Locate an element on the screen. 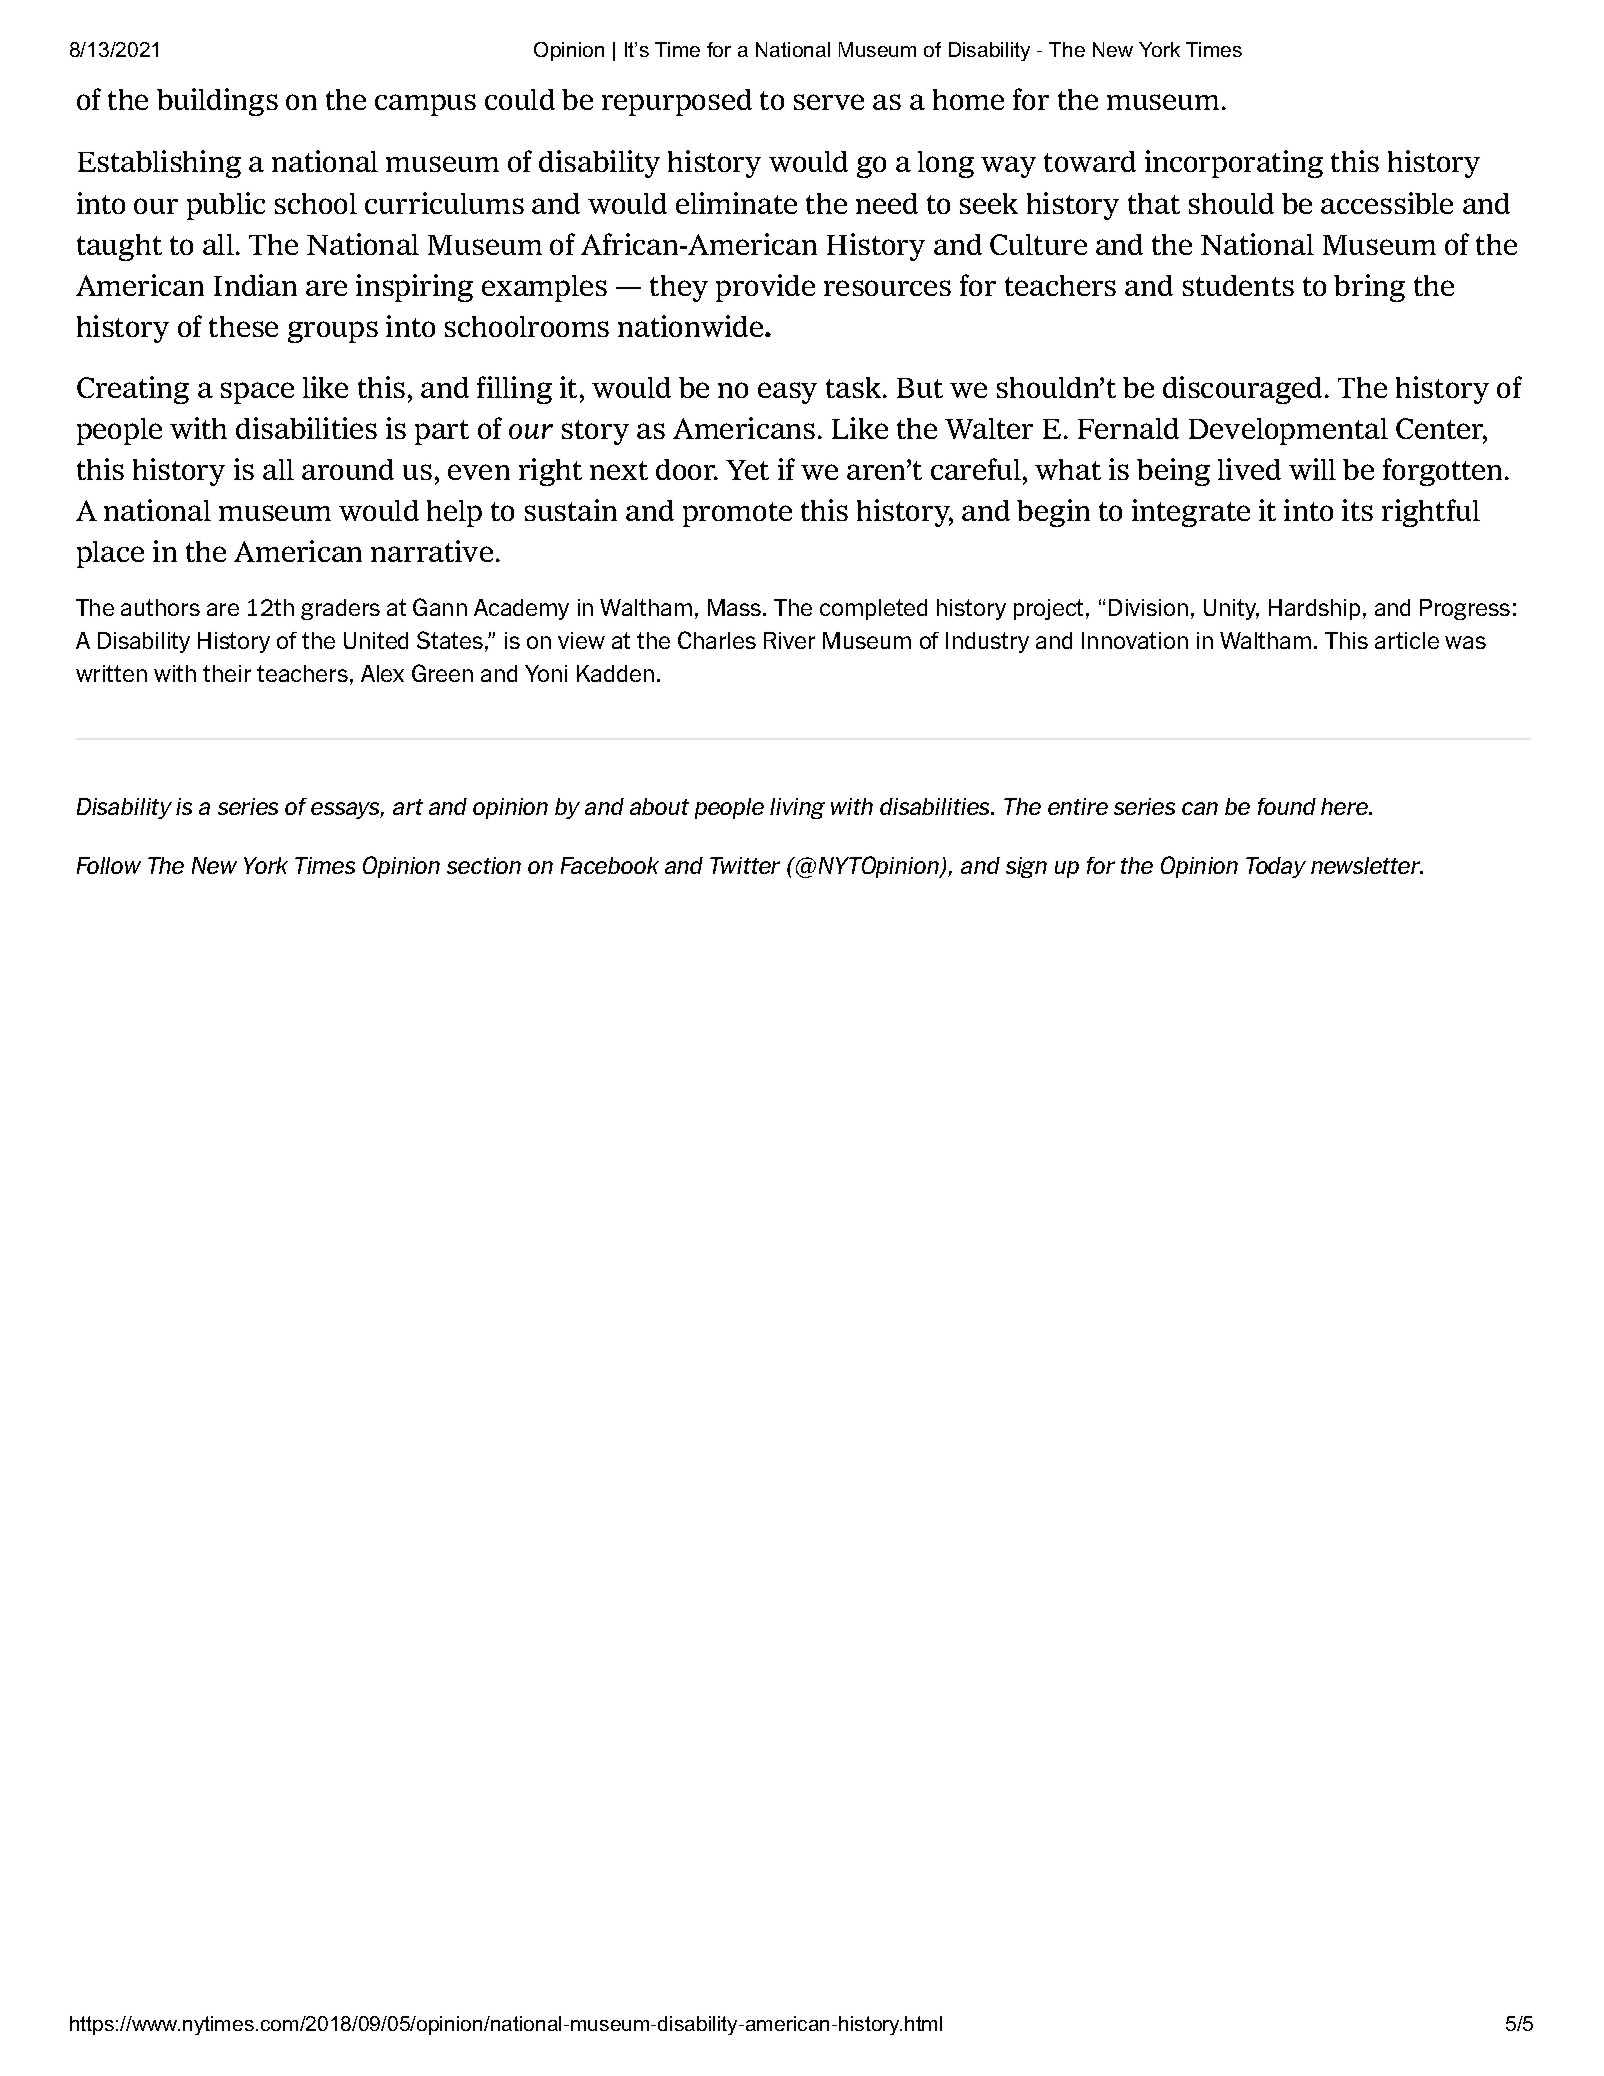  will is located at coordinates (1312, 469).
